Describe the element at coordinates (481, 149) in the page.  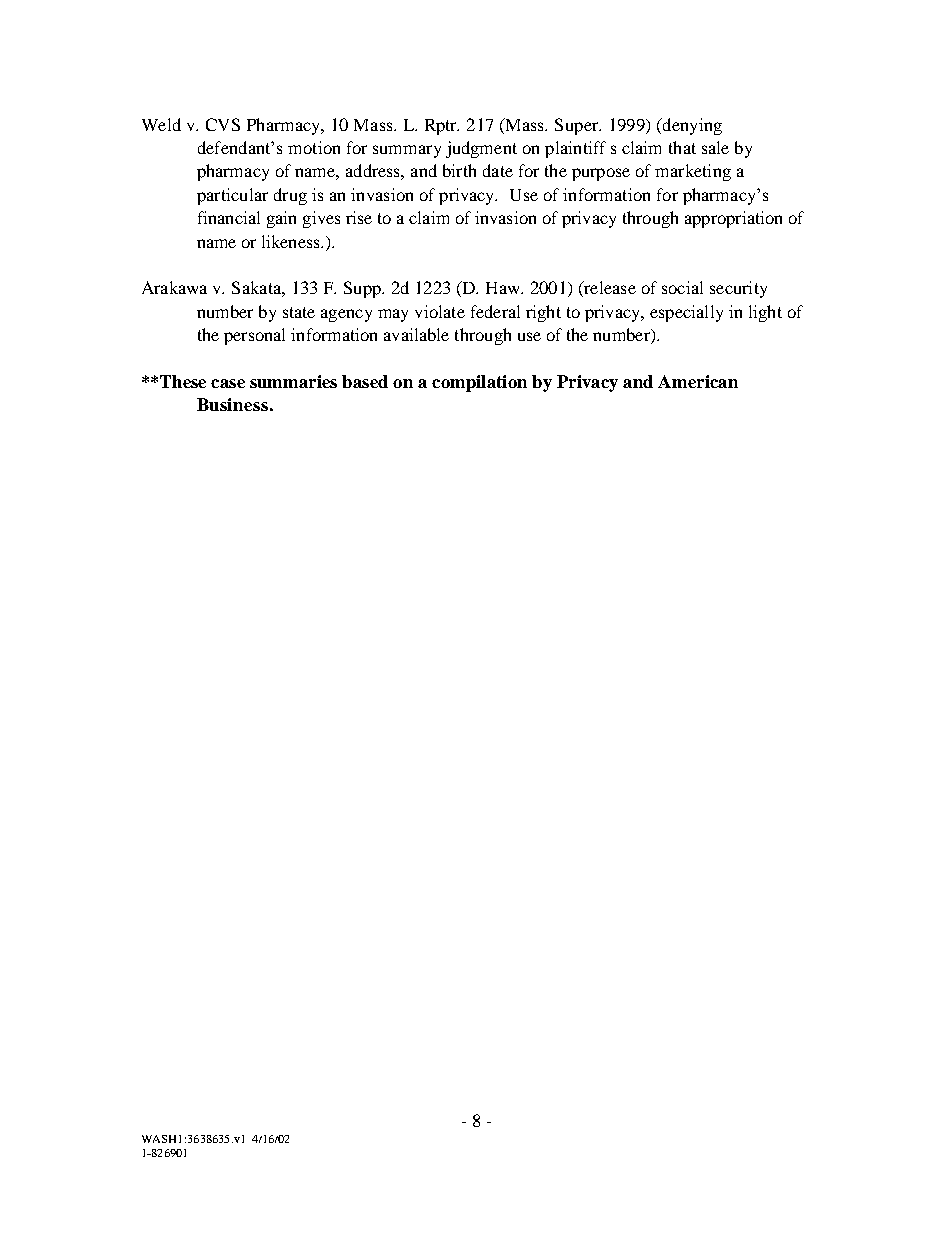
I see `judgment` at that location.
